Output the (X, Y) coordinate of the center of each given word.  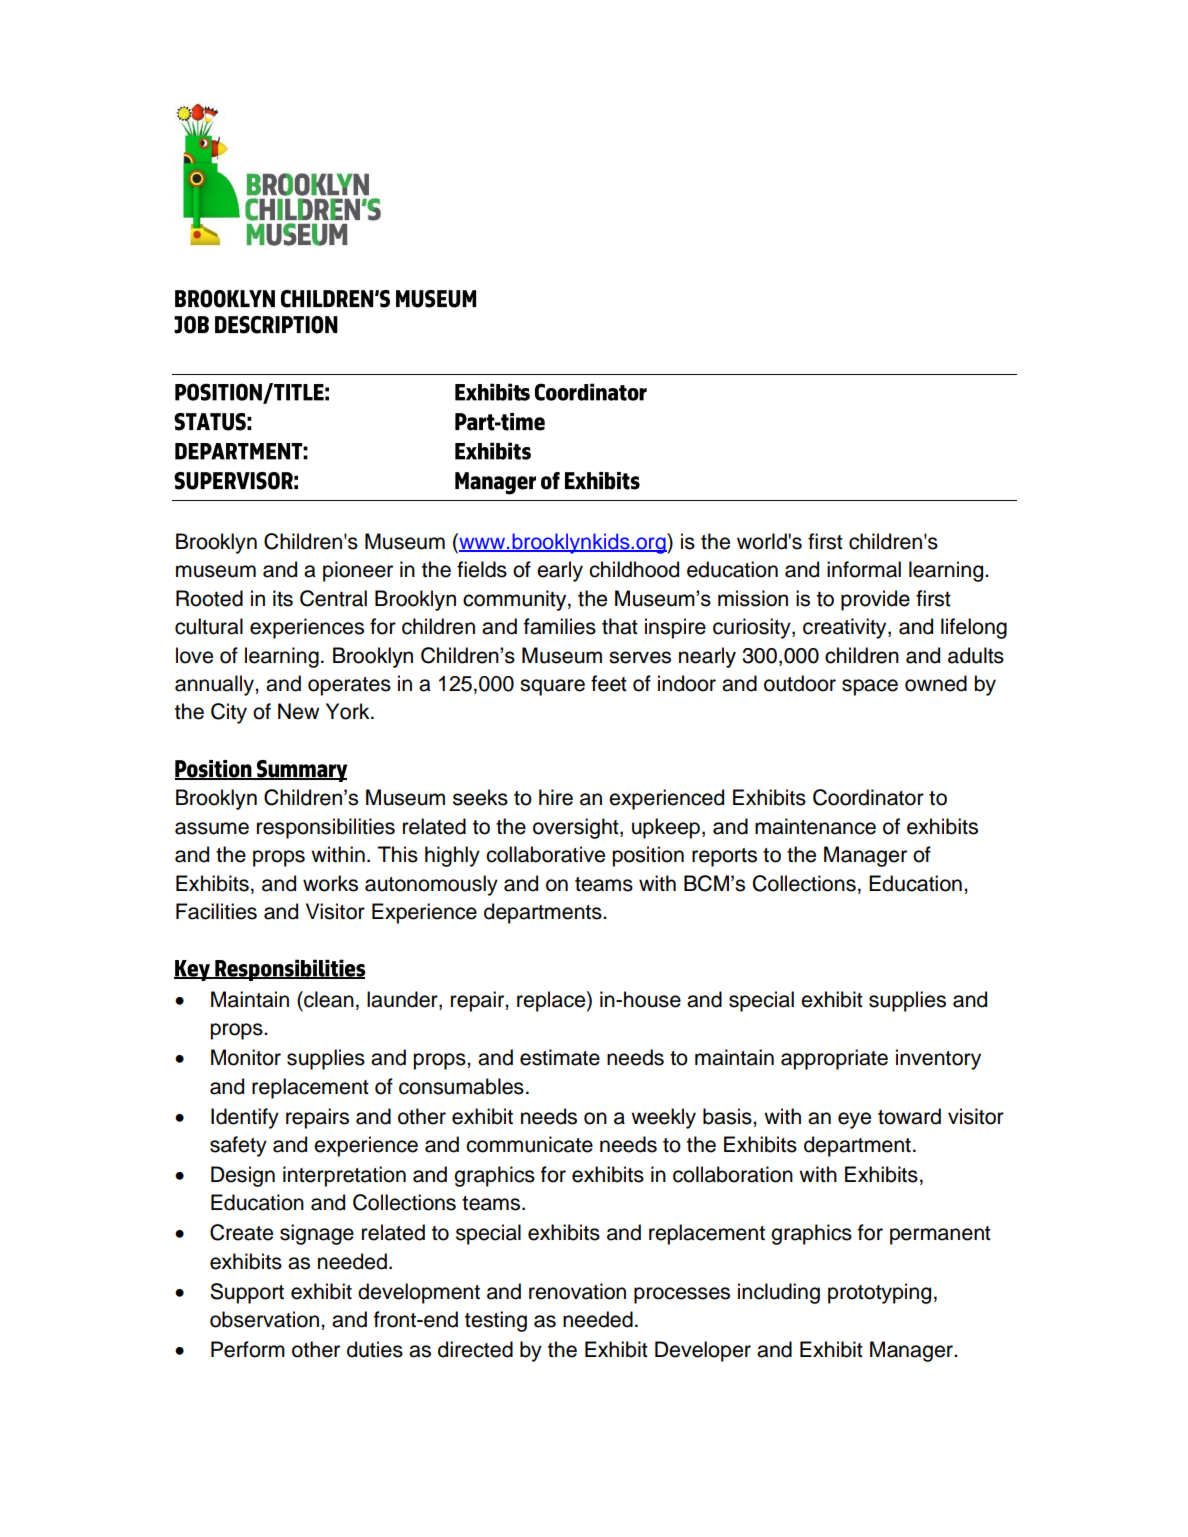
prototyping (879, 1293)
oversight (577, 828)
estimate (560, 1057)
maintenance (815, 826)
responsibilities (326, 828)
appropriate (834, 1059)
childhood (634, 569)
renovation (577, 1291)
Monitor (246, 1057)
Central (333, 598)
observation (264, 1319)
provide (875, 600)
